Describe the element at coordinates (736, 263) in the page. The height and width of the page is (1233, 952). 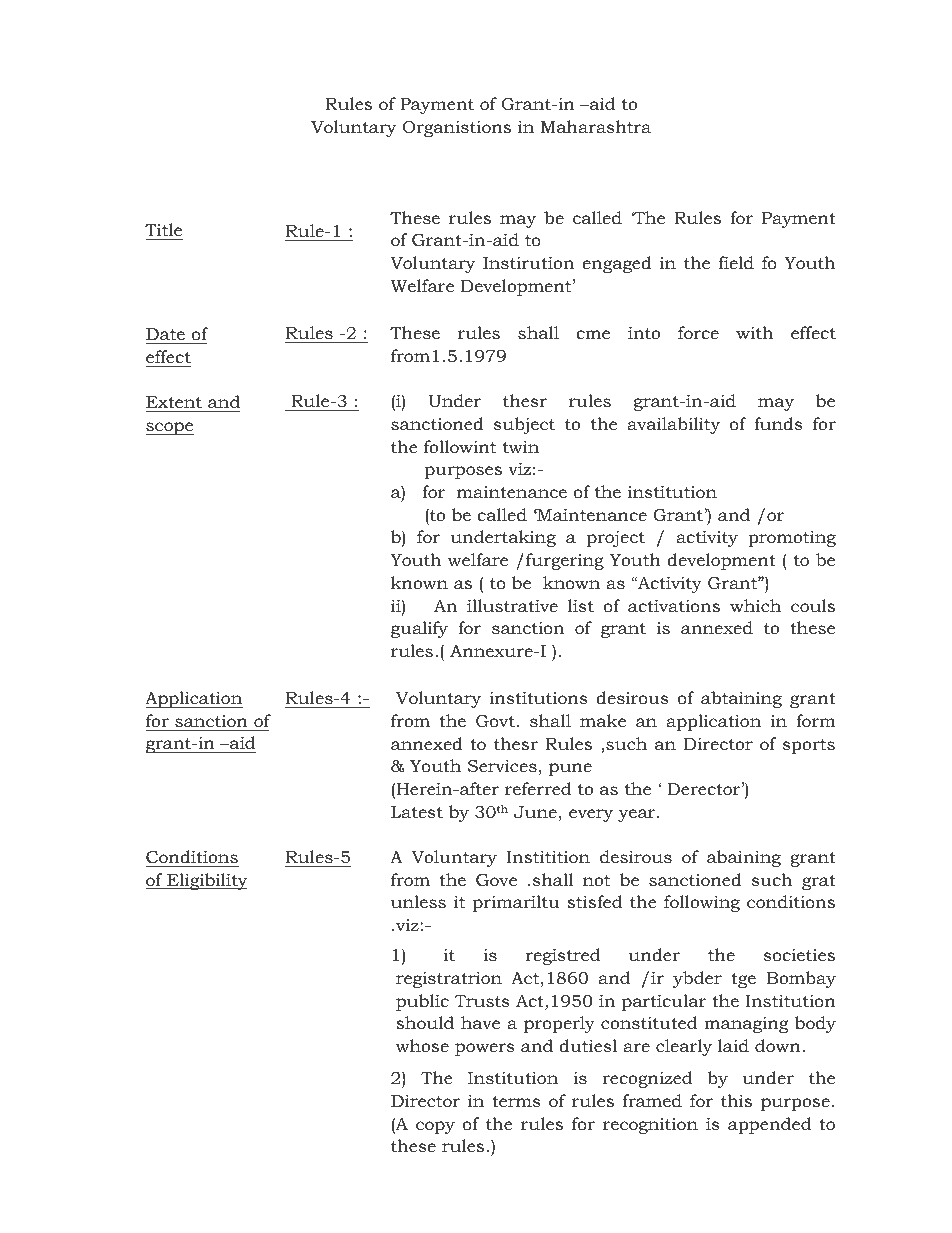
I see `field` at that location.
